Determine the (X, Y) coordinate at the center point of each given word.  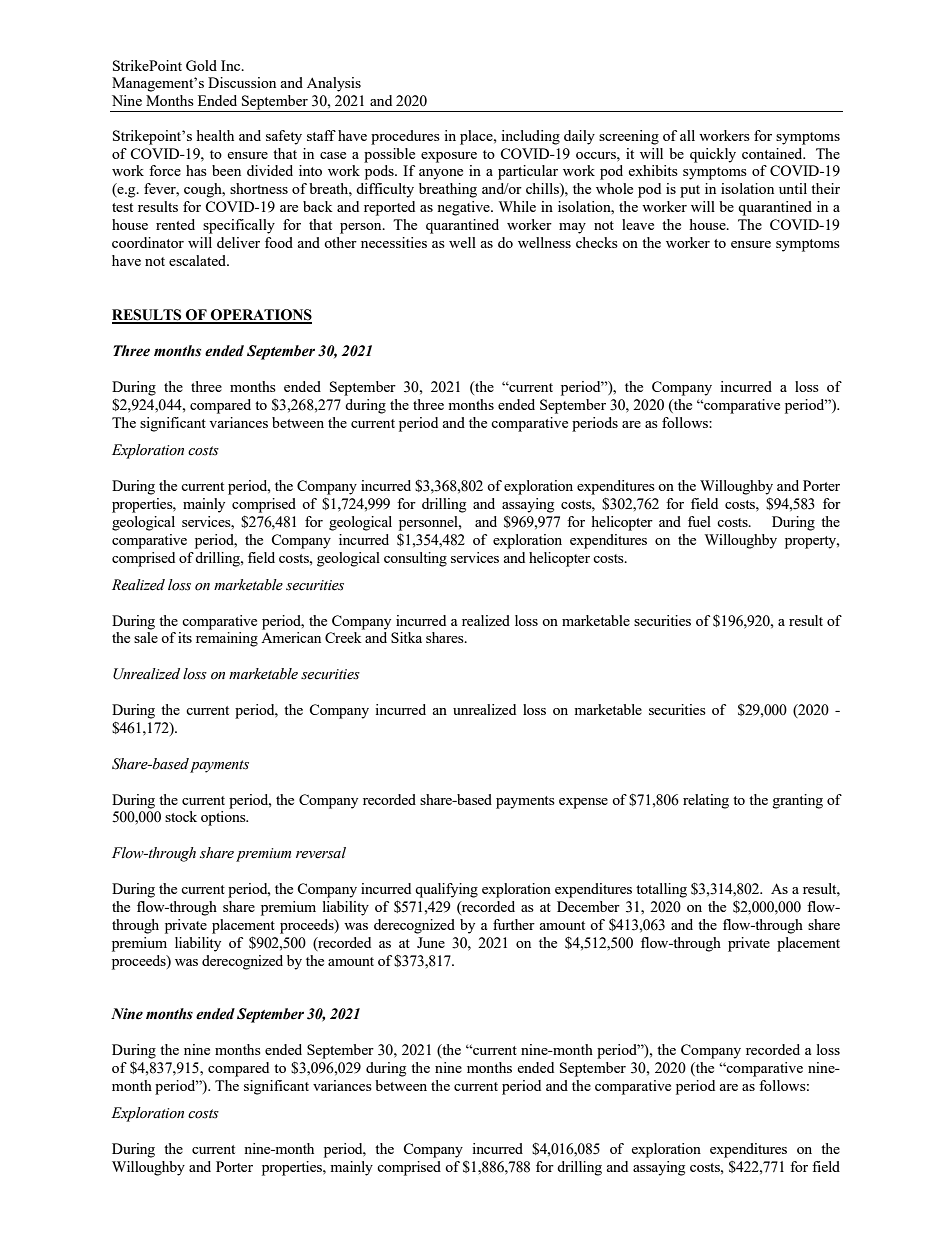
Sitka (406, 637)
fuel (699, 521)
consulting (415, 559)
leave (638, 224)
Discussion (242, 82)
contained (773, 153)
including (530, 137)
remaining (227, 639)
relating (706, 801)
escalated (199, 260)
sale (146, 637)
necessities (394, 242)
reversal (321, 853)
